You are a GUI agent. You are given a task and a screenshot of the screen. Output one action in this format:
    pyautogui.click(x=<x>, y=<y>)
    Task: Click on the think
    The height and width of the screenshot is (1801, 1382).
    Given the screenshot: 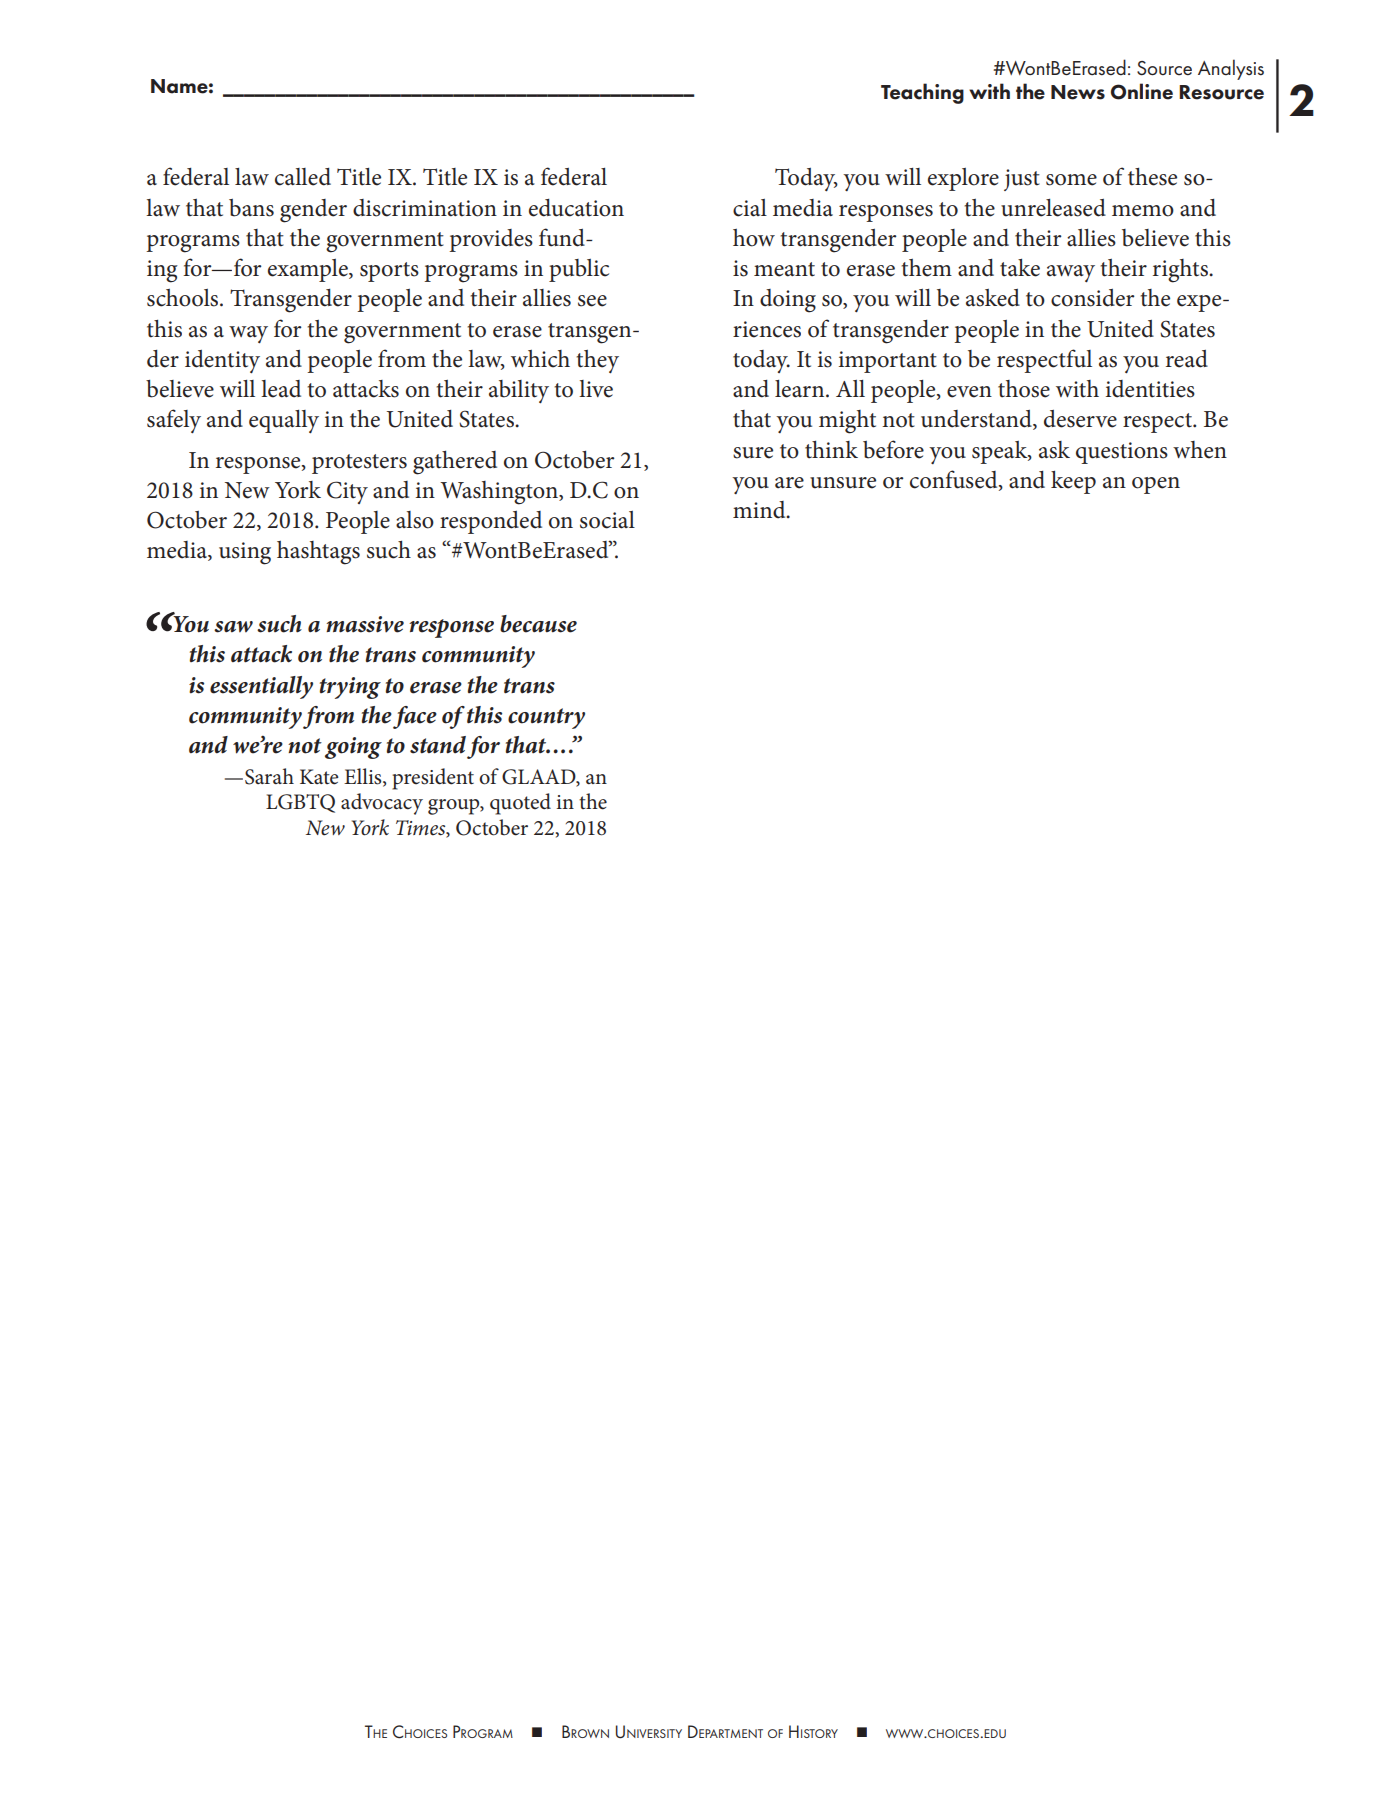 What is the action you would take?
    pyautogui.click(x=831, y=450)
